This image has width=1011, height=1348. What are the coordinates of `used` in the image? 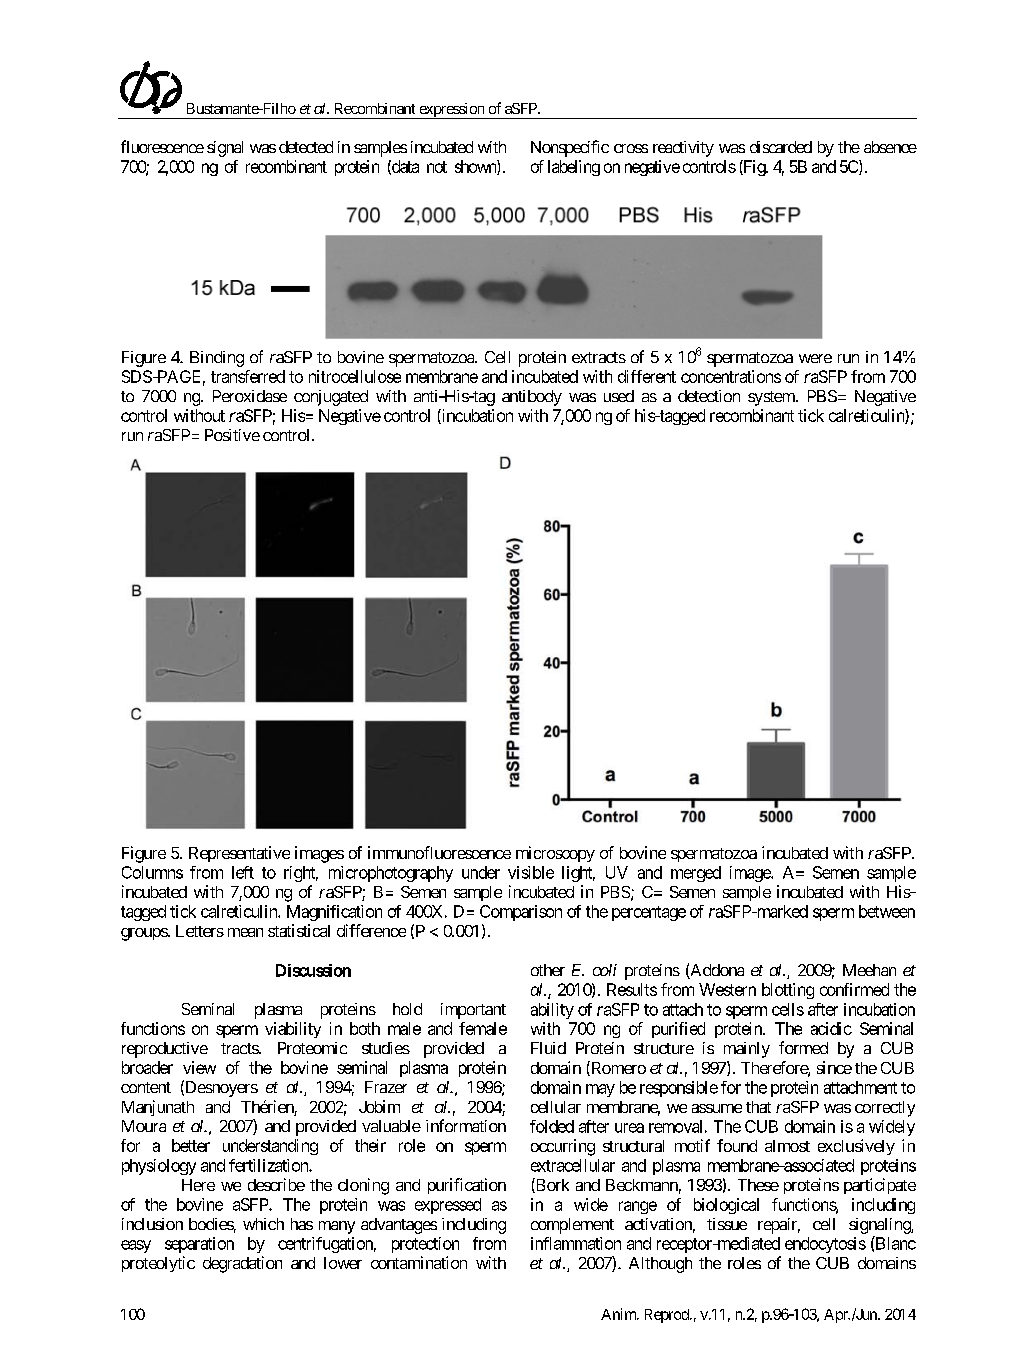 It's located at (619, 396).
